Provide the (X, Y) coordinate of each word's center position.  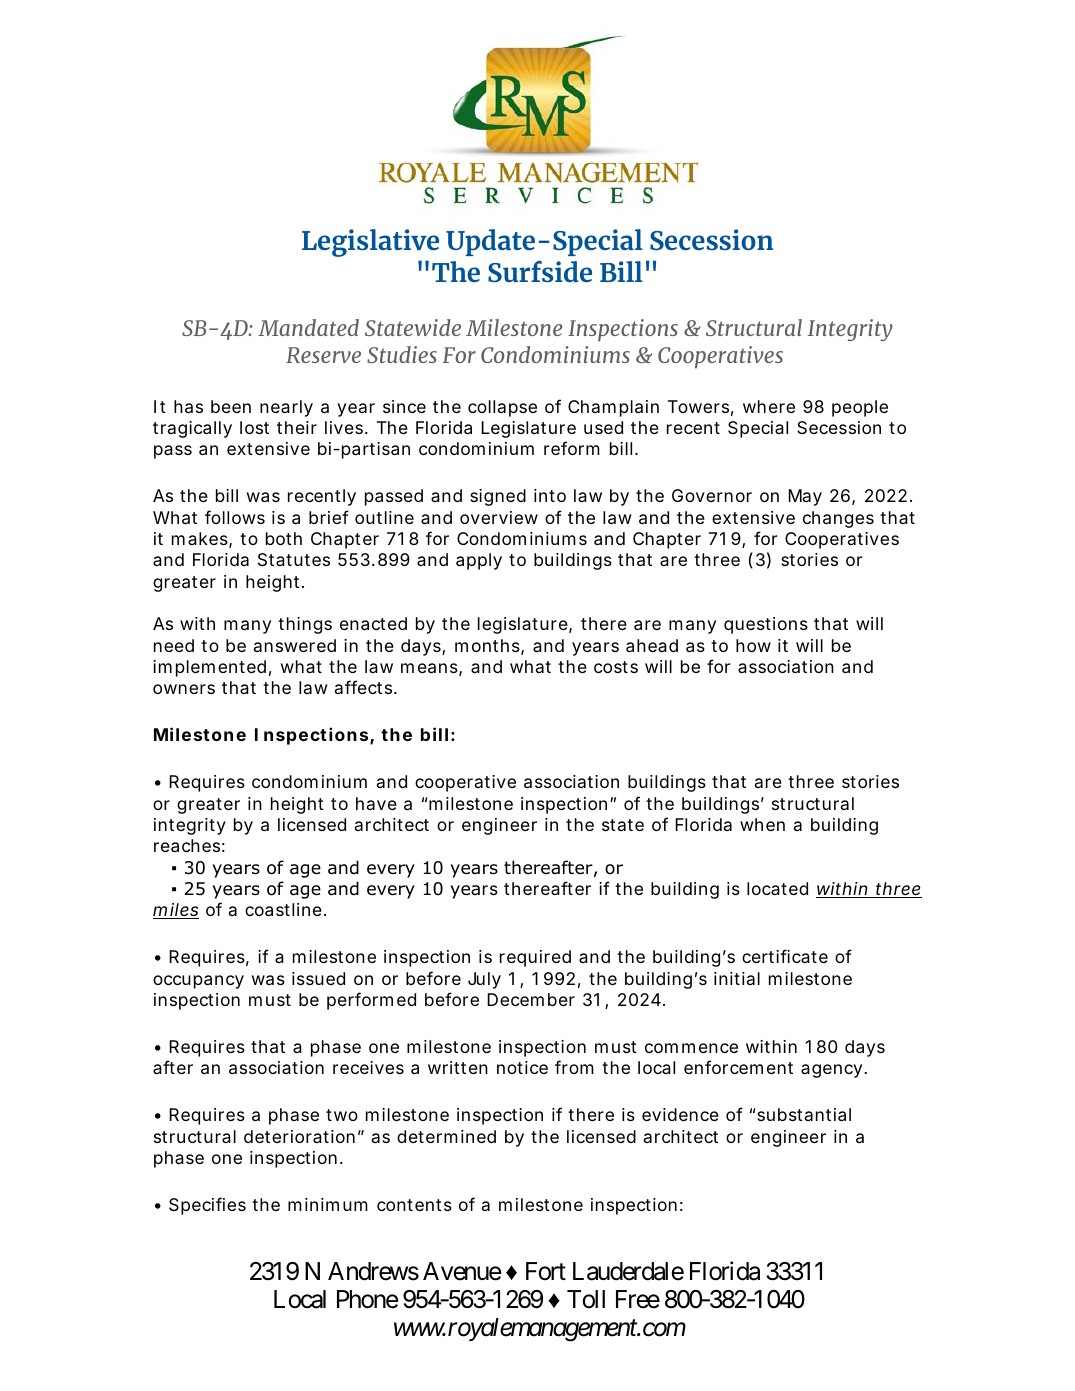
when (762, 824)
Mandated (308, 327)
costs (616, 667)
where (769, 406)
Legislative (370, 243)
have (376, 803)
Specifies (207, 1206)
